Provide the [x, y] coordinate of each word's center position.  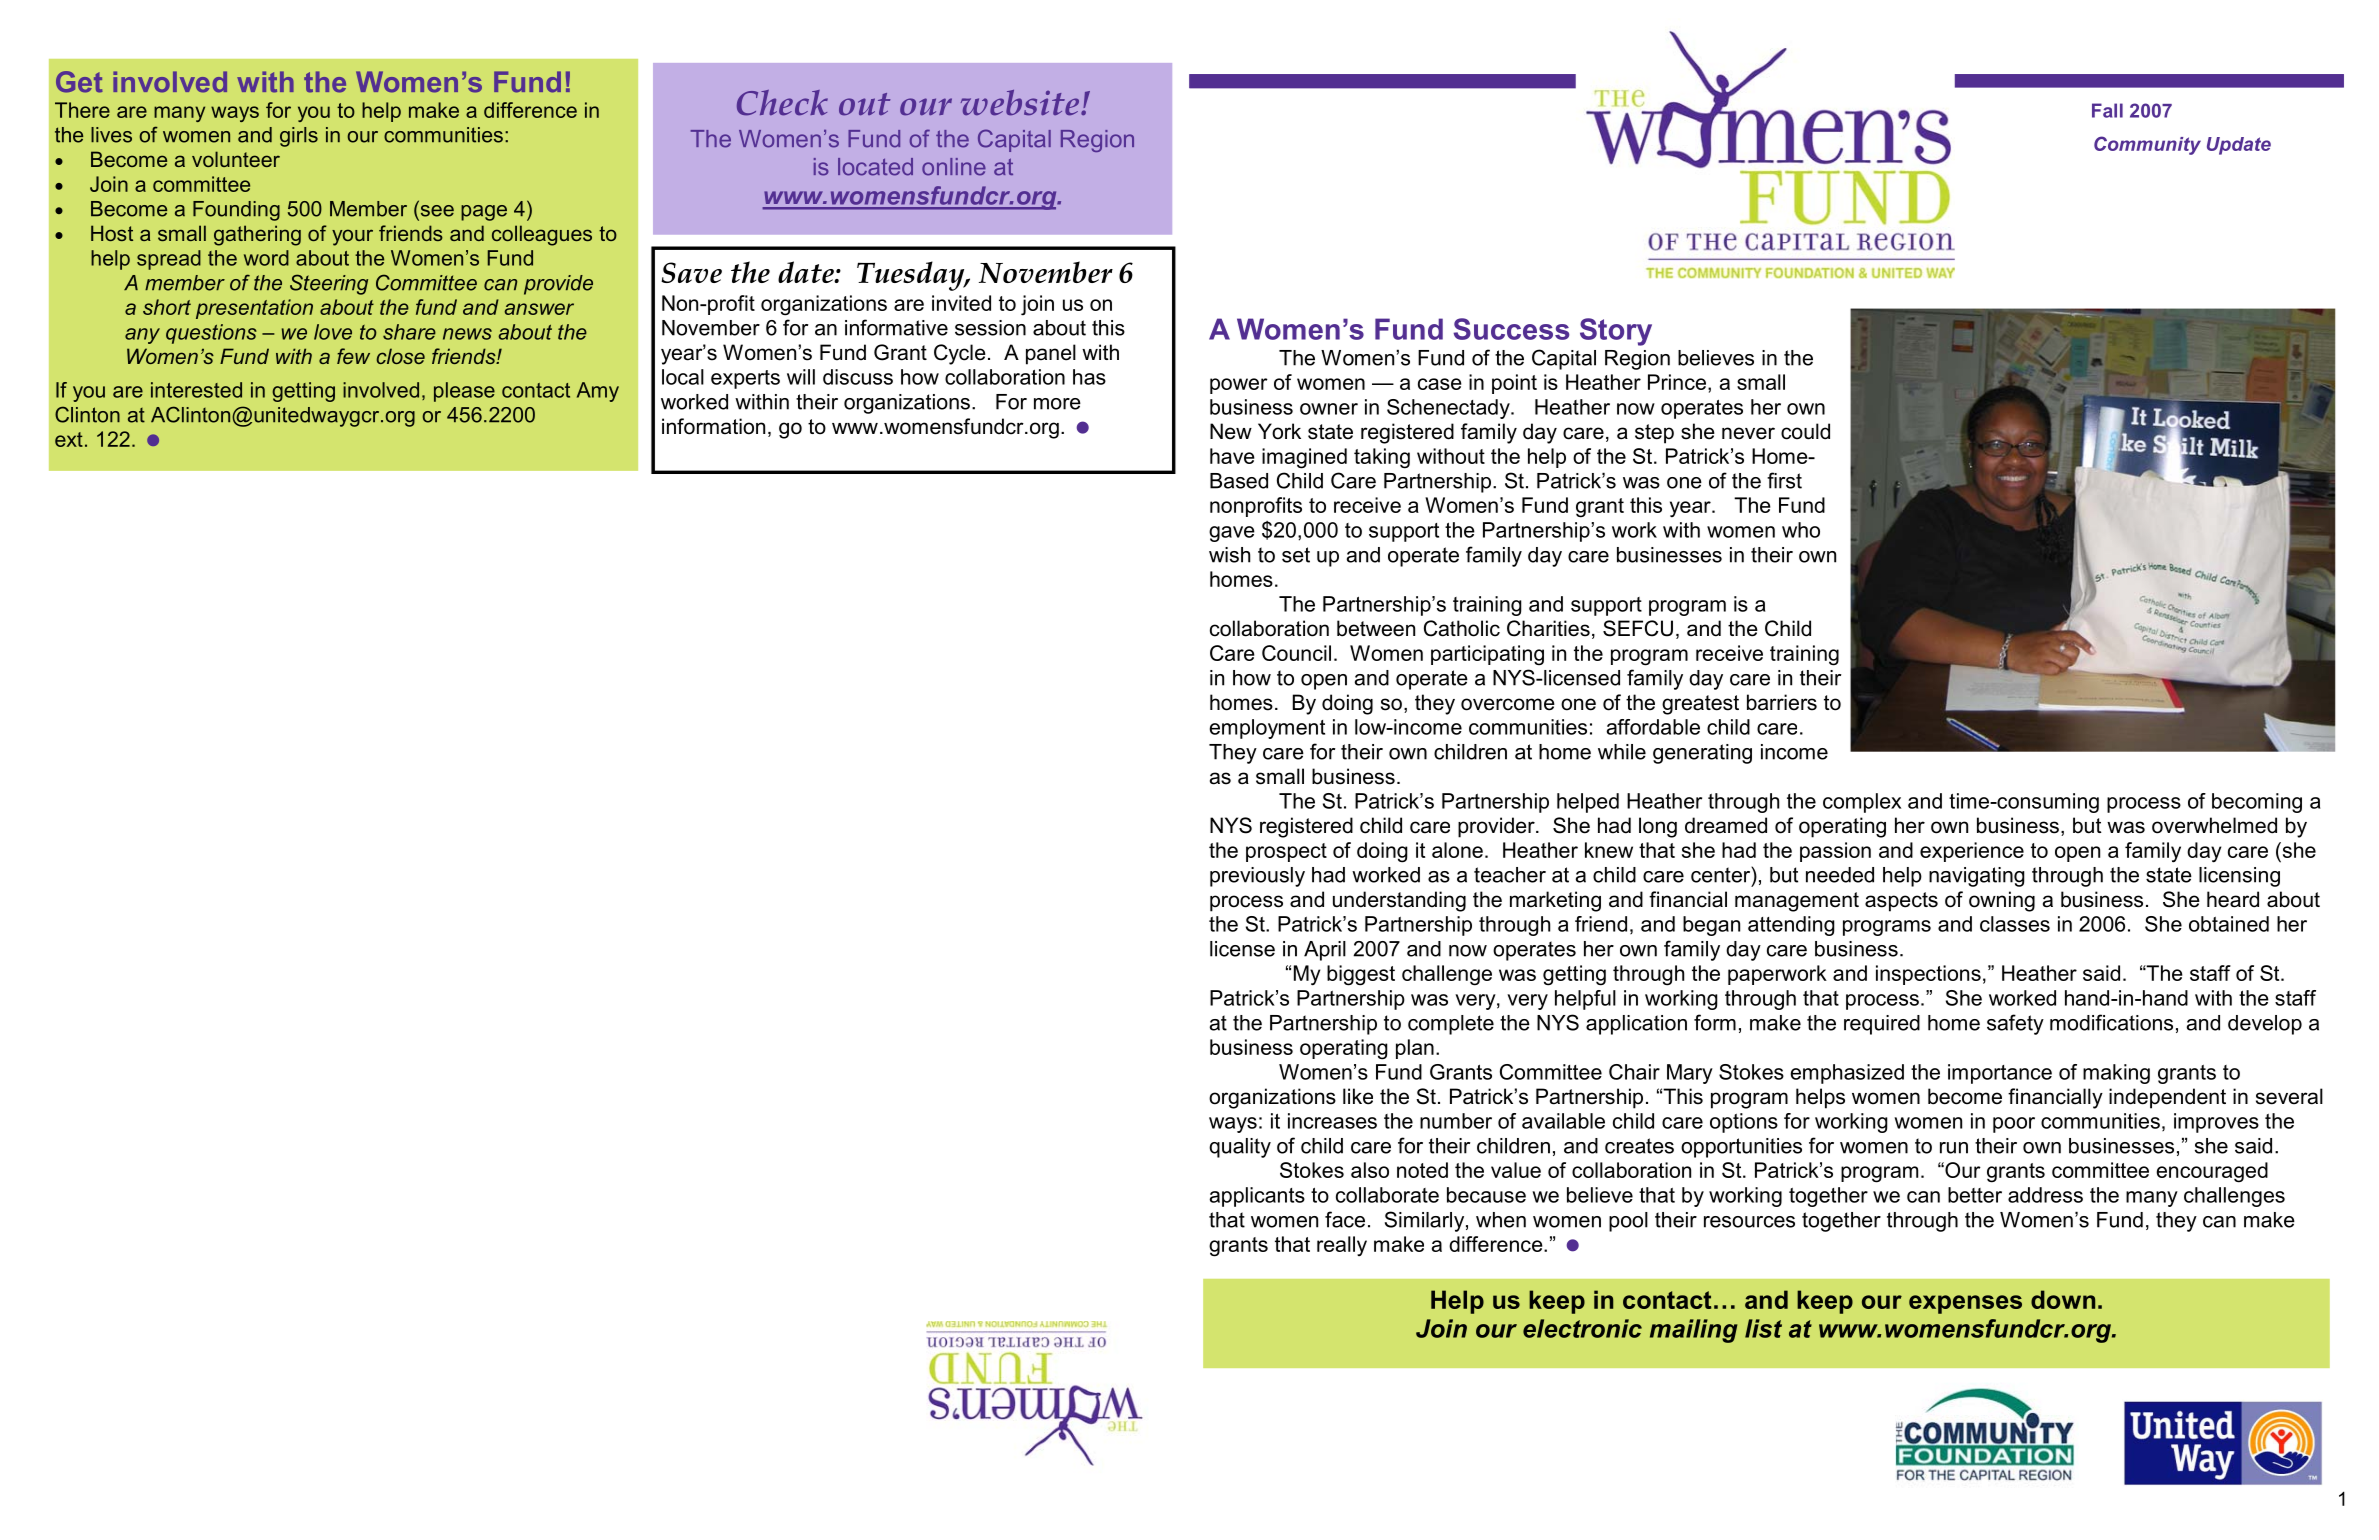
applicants [1257, 1197]
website [1021, 103]
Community [2147, 145]
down [2063, 1299]
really [1342, 1246]
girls [299, 137]
